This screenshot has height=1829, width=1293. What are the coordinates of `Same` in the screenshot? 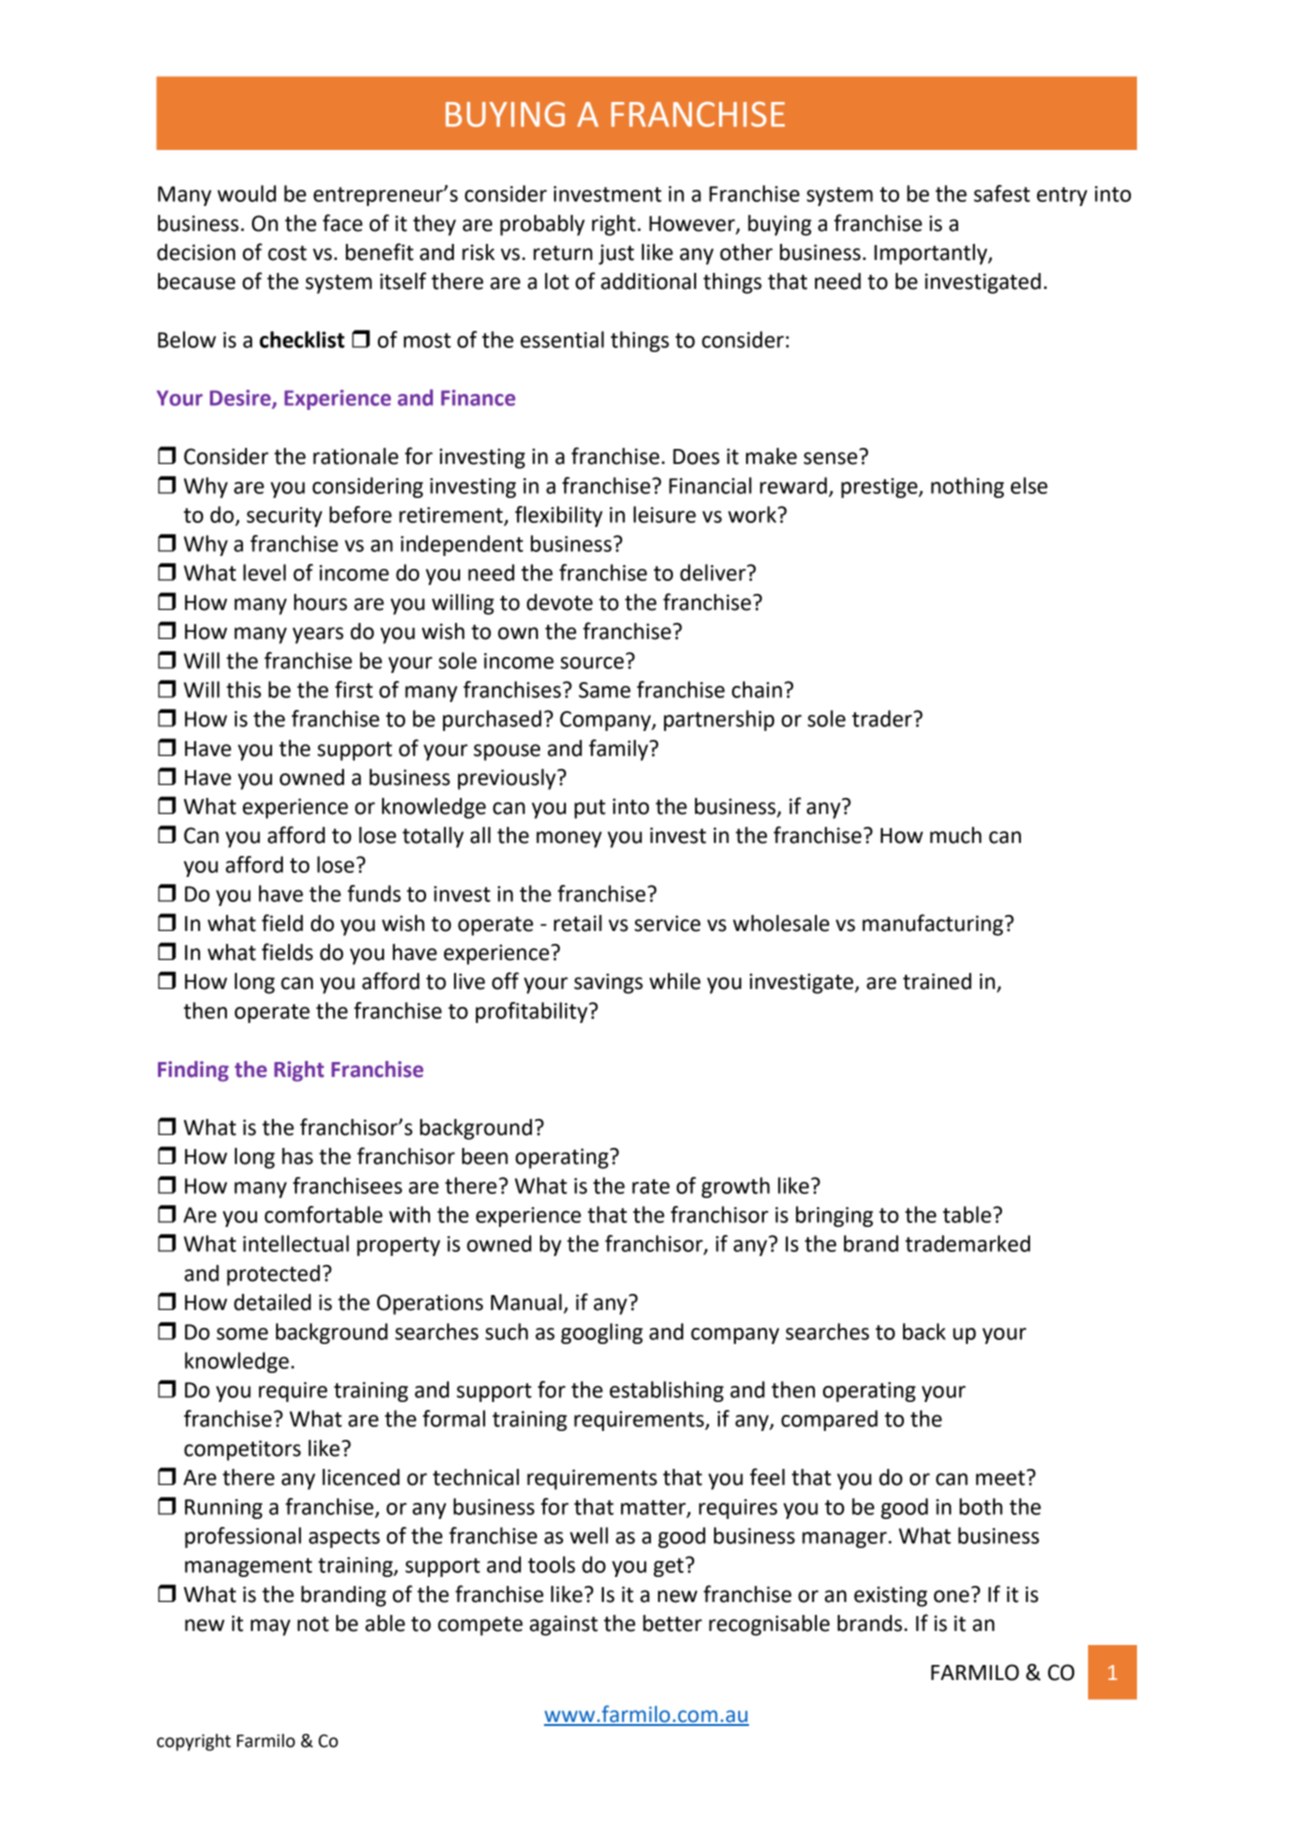 It's located at (605, 690).
